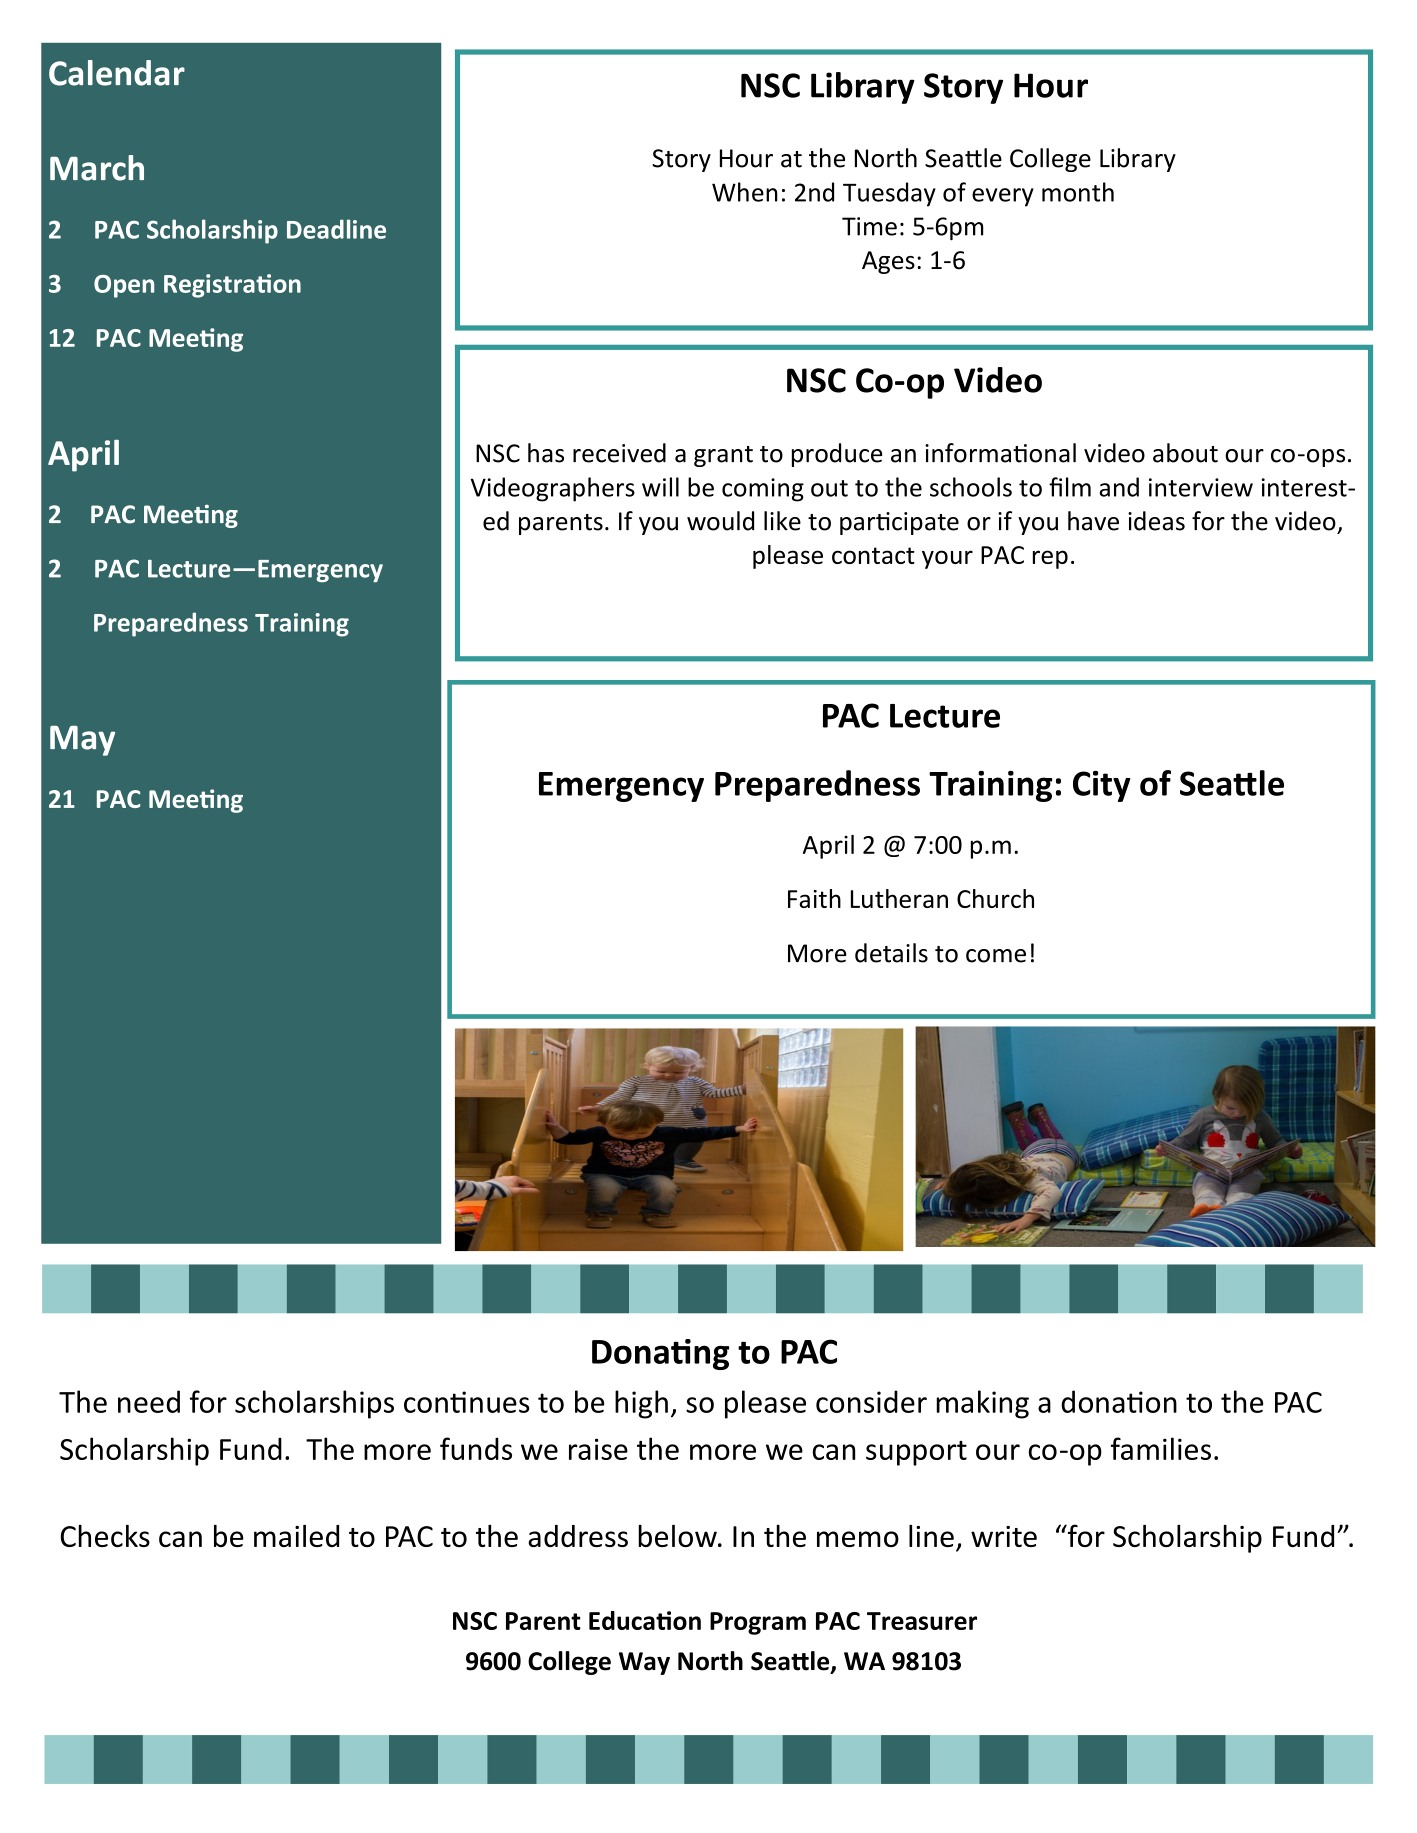 Image resolution: width=1417 pixels, height=1833 pixels. What do you see at coordinates (1101, 786) in the image?
I see `City` at bounding box center [1101, 786].
